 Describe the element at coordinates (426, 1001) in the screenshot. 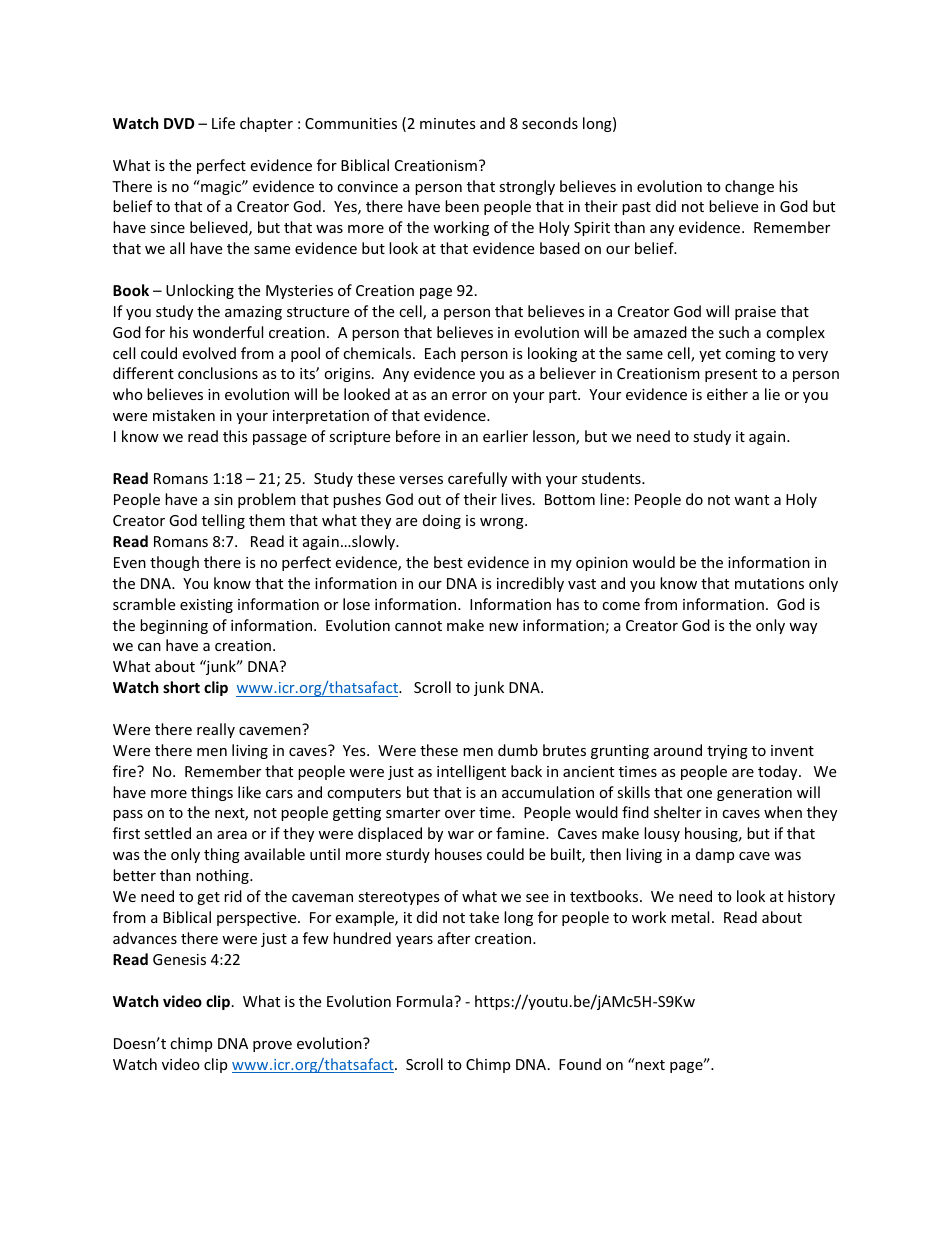

I see `Formula` at that location.
